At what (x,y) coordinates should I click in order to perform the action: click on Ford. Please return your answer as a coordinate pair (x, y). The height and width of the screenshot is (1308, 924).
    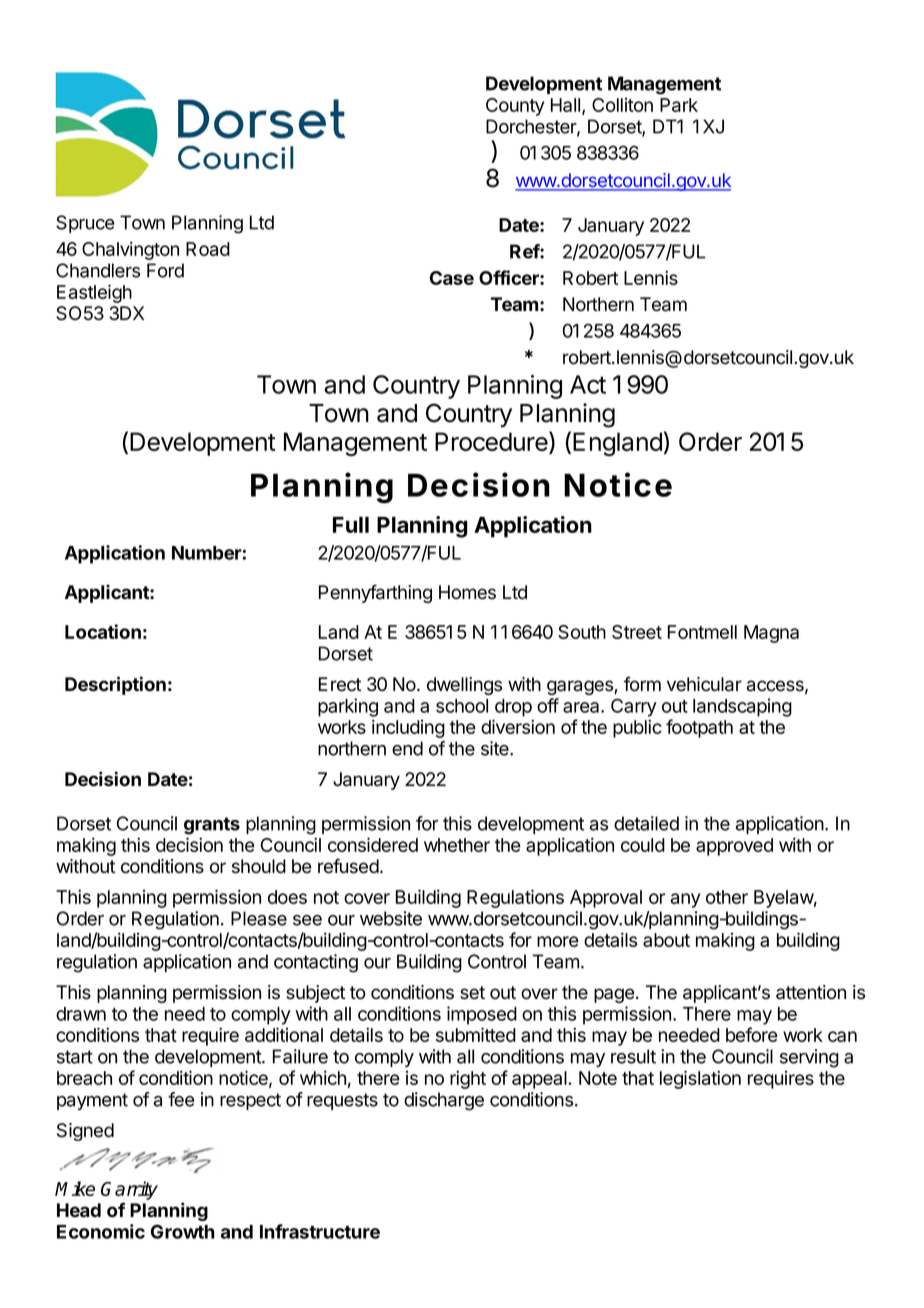
    Looking at the image, I should click on (165, 270).
